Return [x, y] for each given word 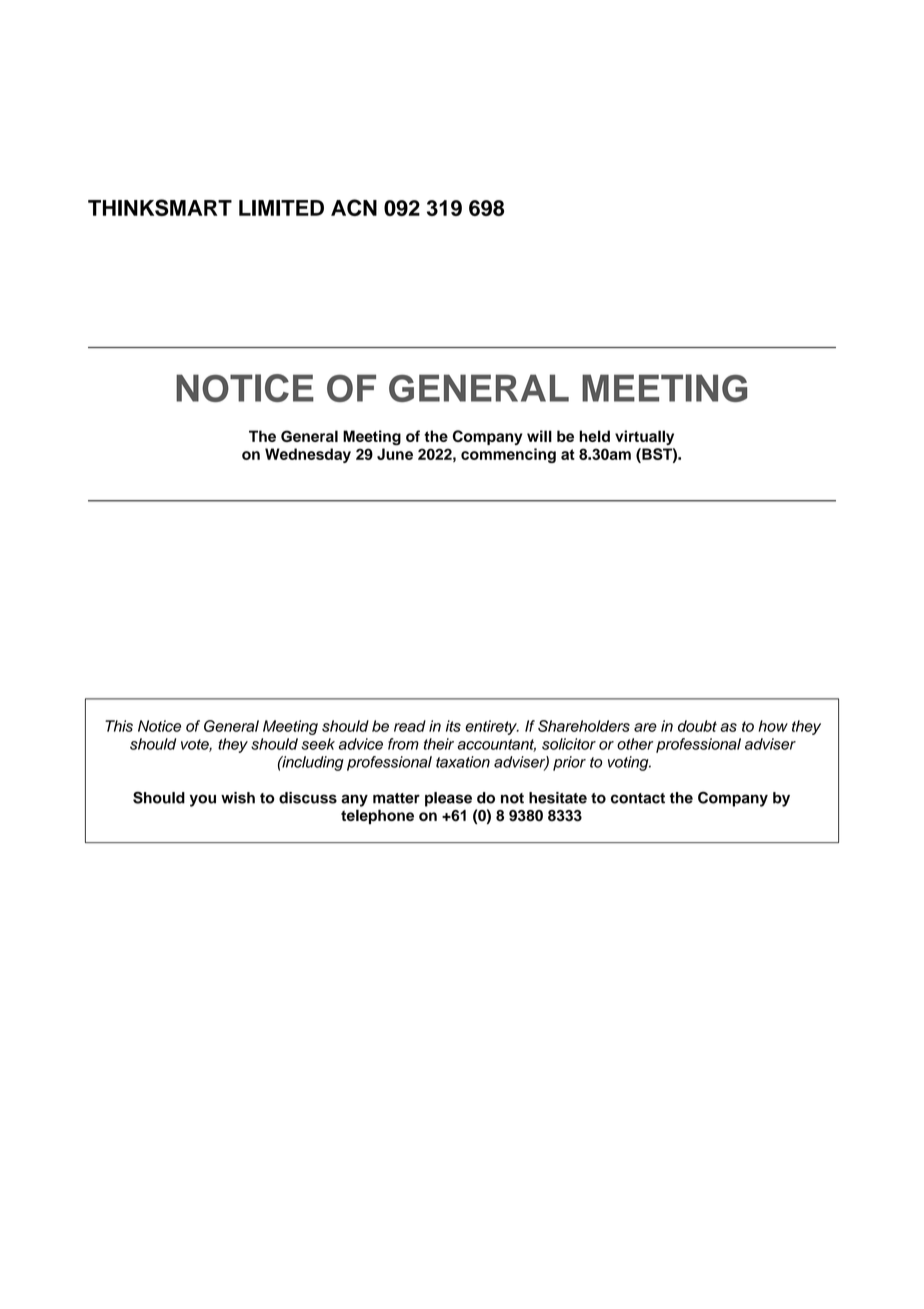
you [203, 800]
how [773, 726]
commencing [508, 455]
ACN [354, 207]
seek [318, 744]
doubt [697, 726]
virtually [644, 437]
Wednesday [308, 455]
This [119, 726]
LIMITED [281, 208]
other [635, 744]
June [395, 454]
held [594, 436]
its [453, 726]
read [410, 726]
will [539, 436]
